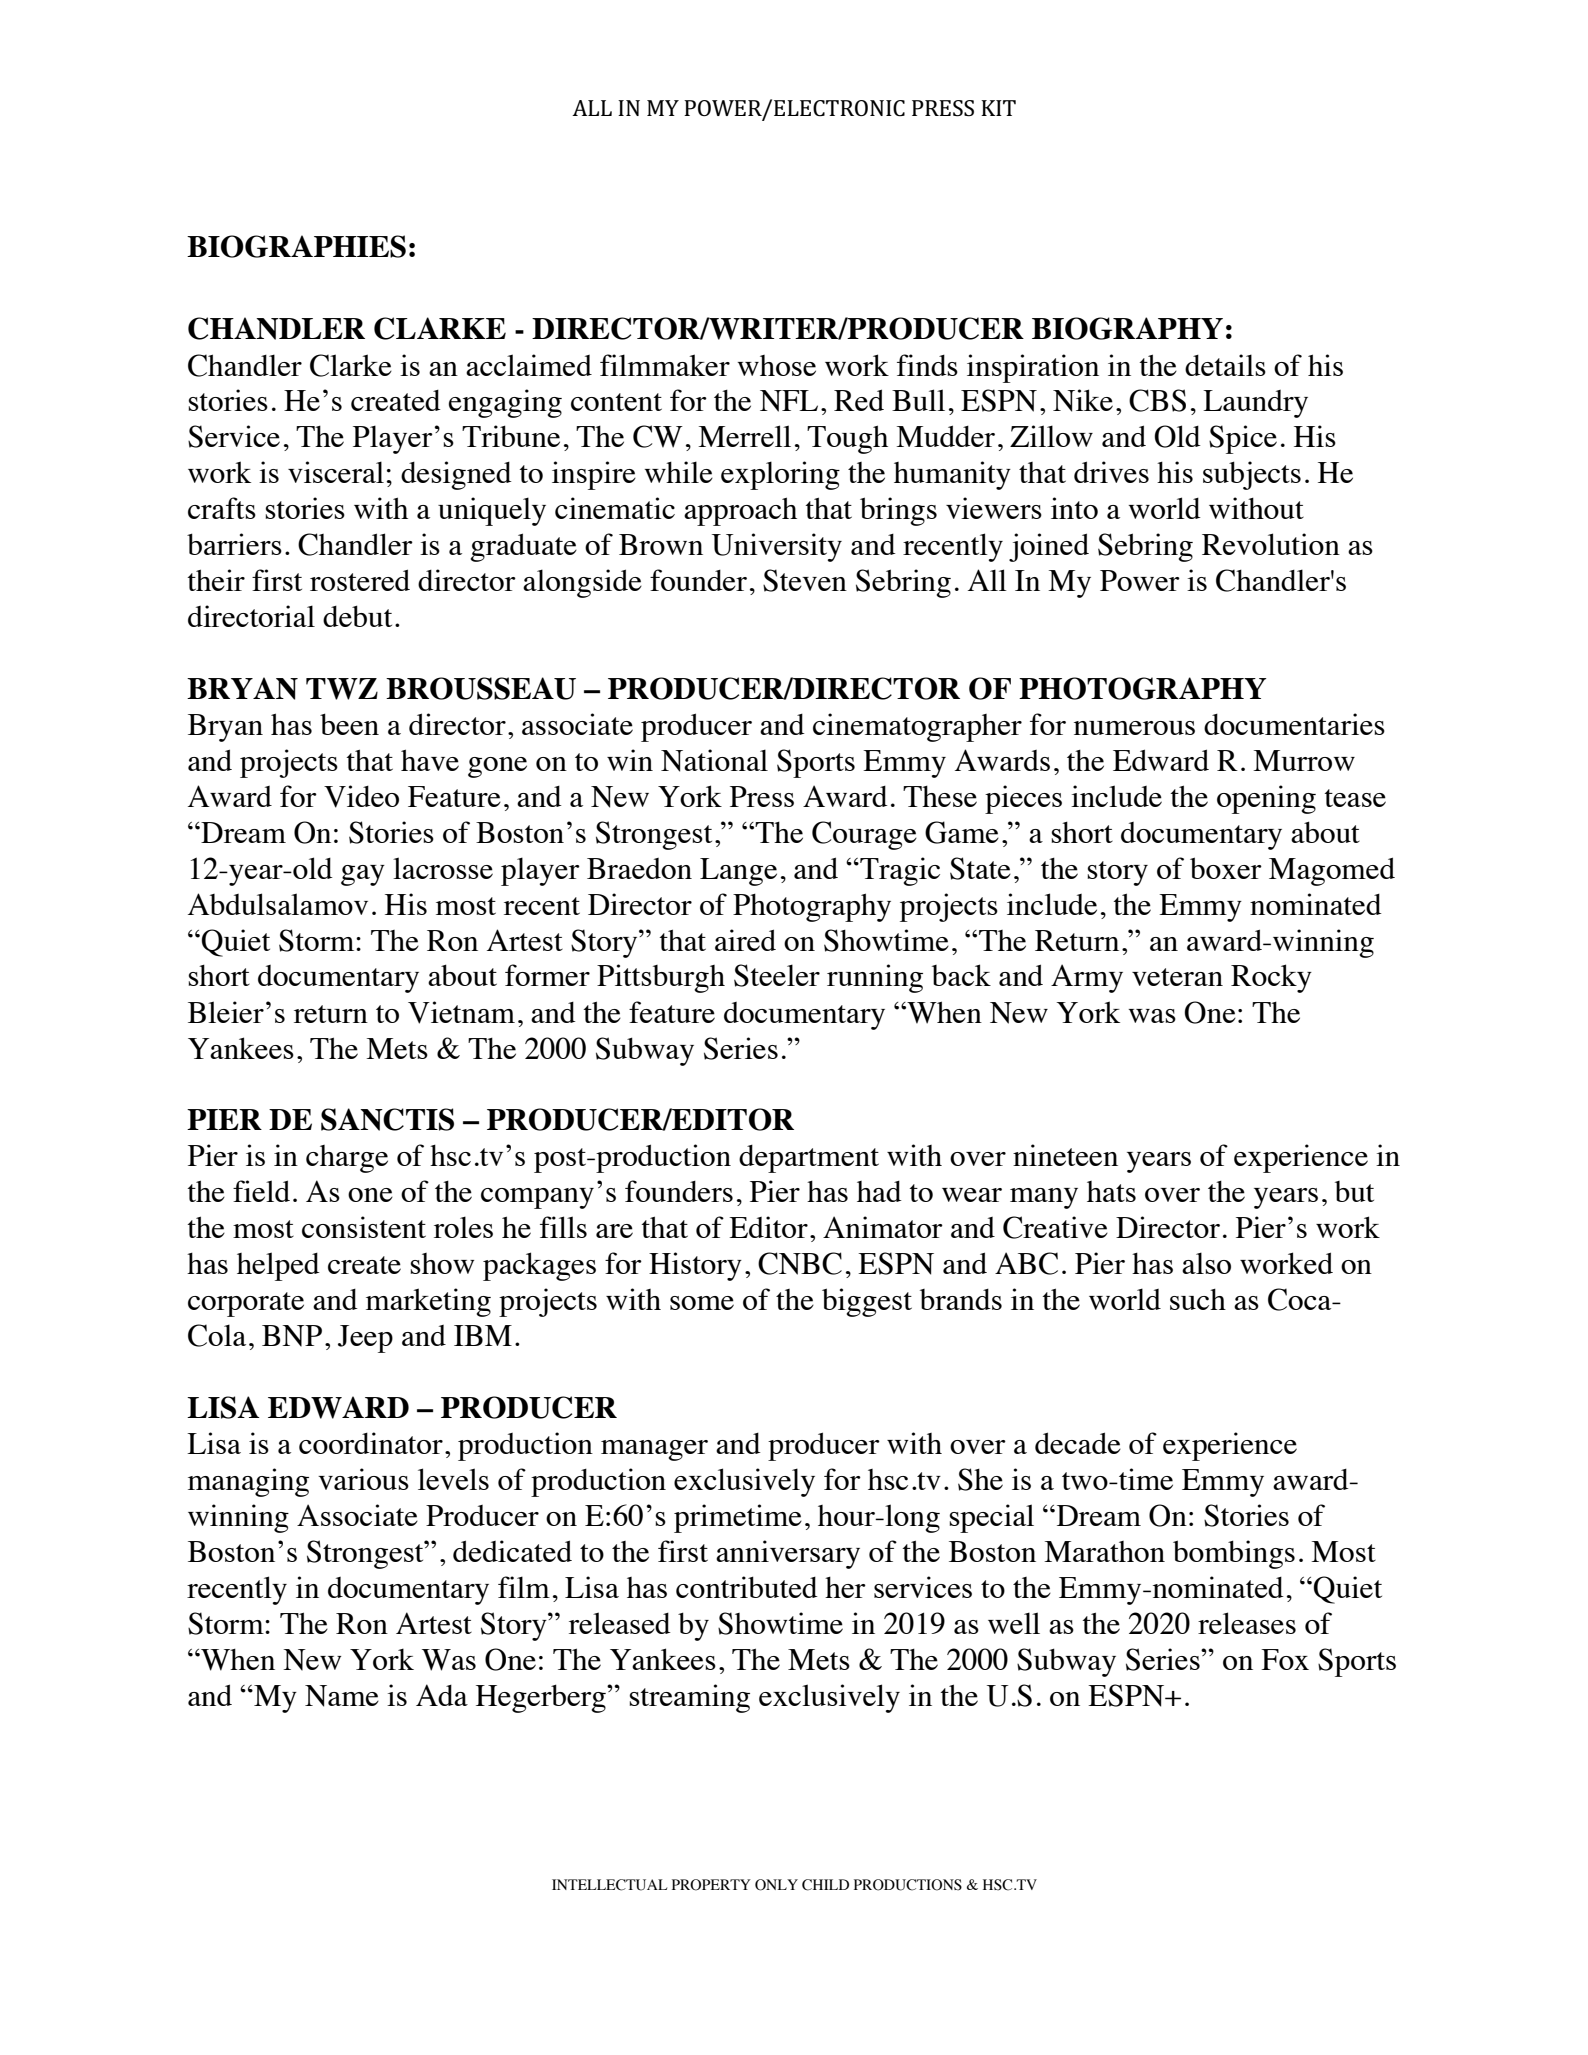 The width and height of the screenshot is (1588, 2055). What do you see at coordinates (342, 1696) in the screenshot?
I see `Name` at bounding box center [342, 1696].
